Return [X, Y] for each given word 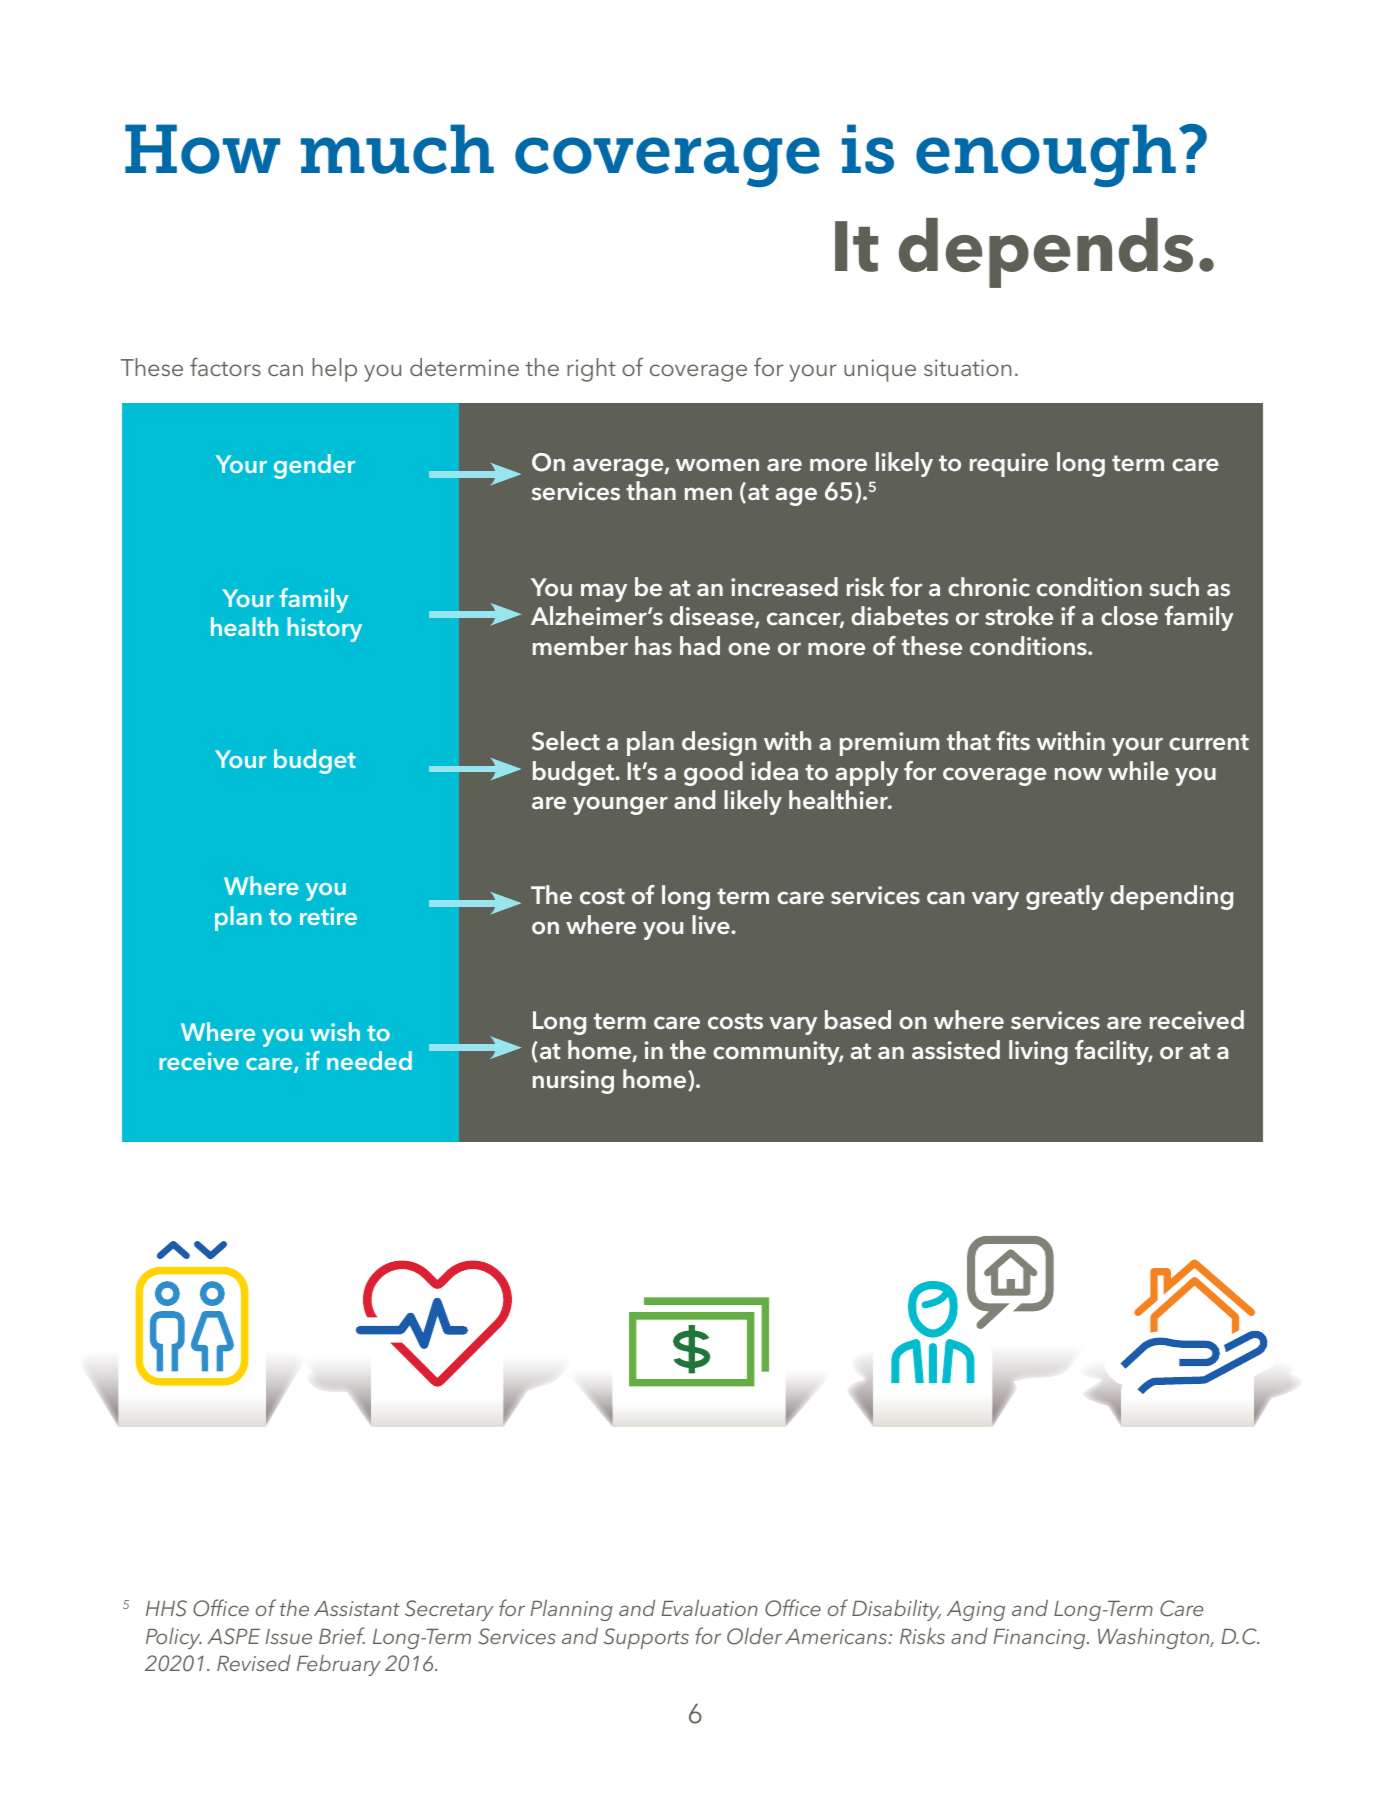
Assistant [357, 1608]
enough [1046, 155]
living [1038, 1052]
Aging [976, 1611]
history [324, 629]
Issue [288, 1636]
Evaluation [709, 1607]
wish [335, 1031]
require [1009, 465]
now [1078, 774]
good [713, 773]
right [591, 370]
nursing [573, 1082]
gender [314, 466]
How [202, 149]
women [717, 465]
